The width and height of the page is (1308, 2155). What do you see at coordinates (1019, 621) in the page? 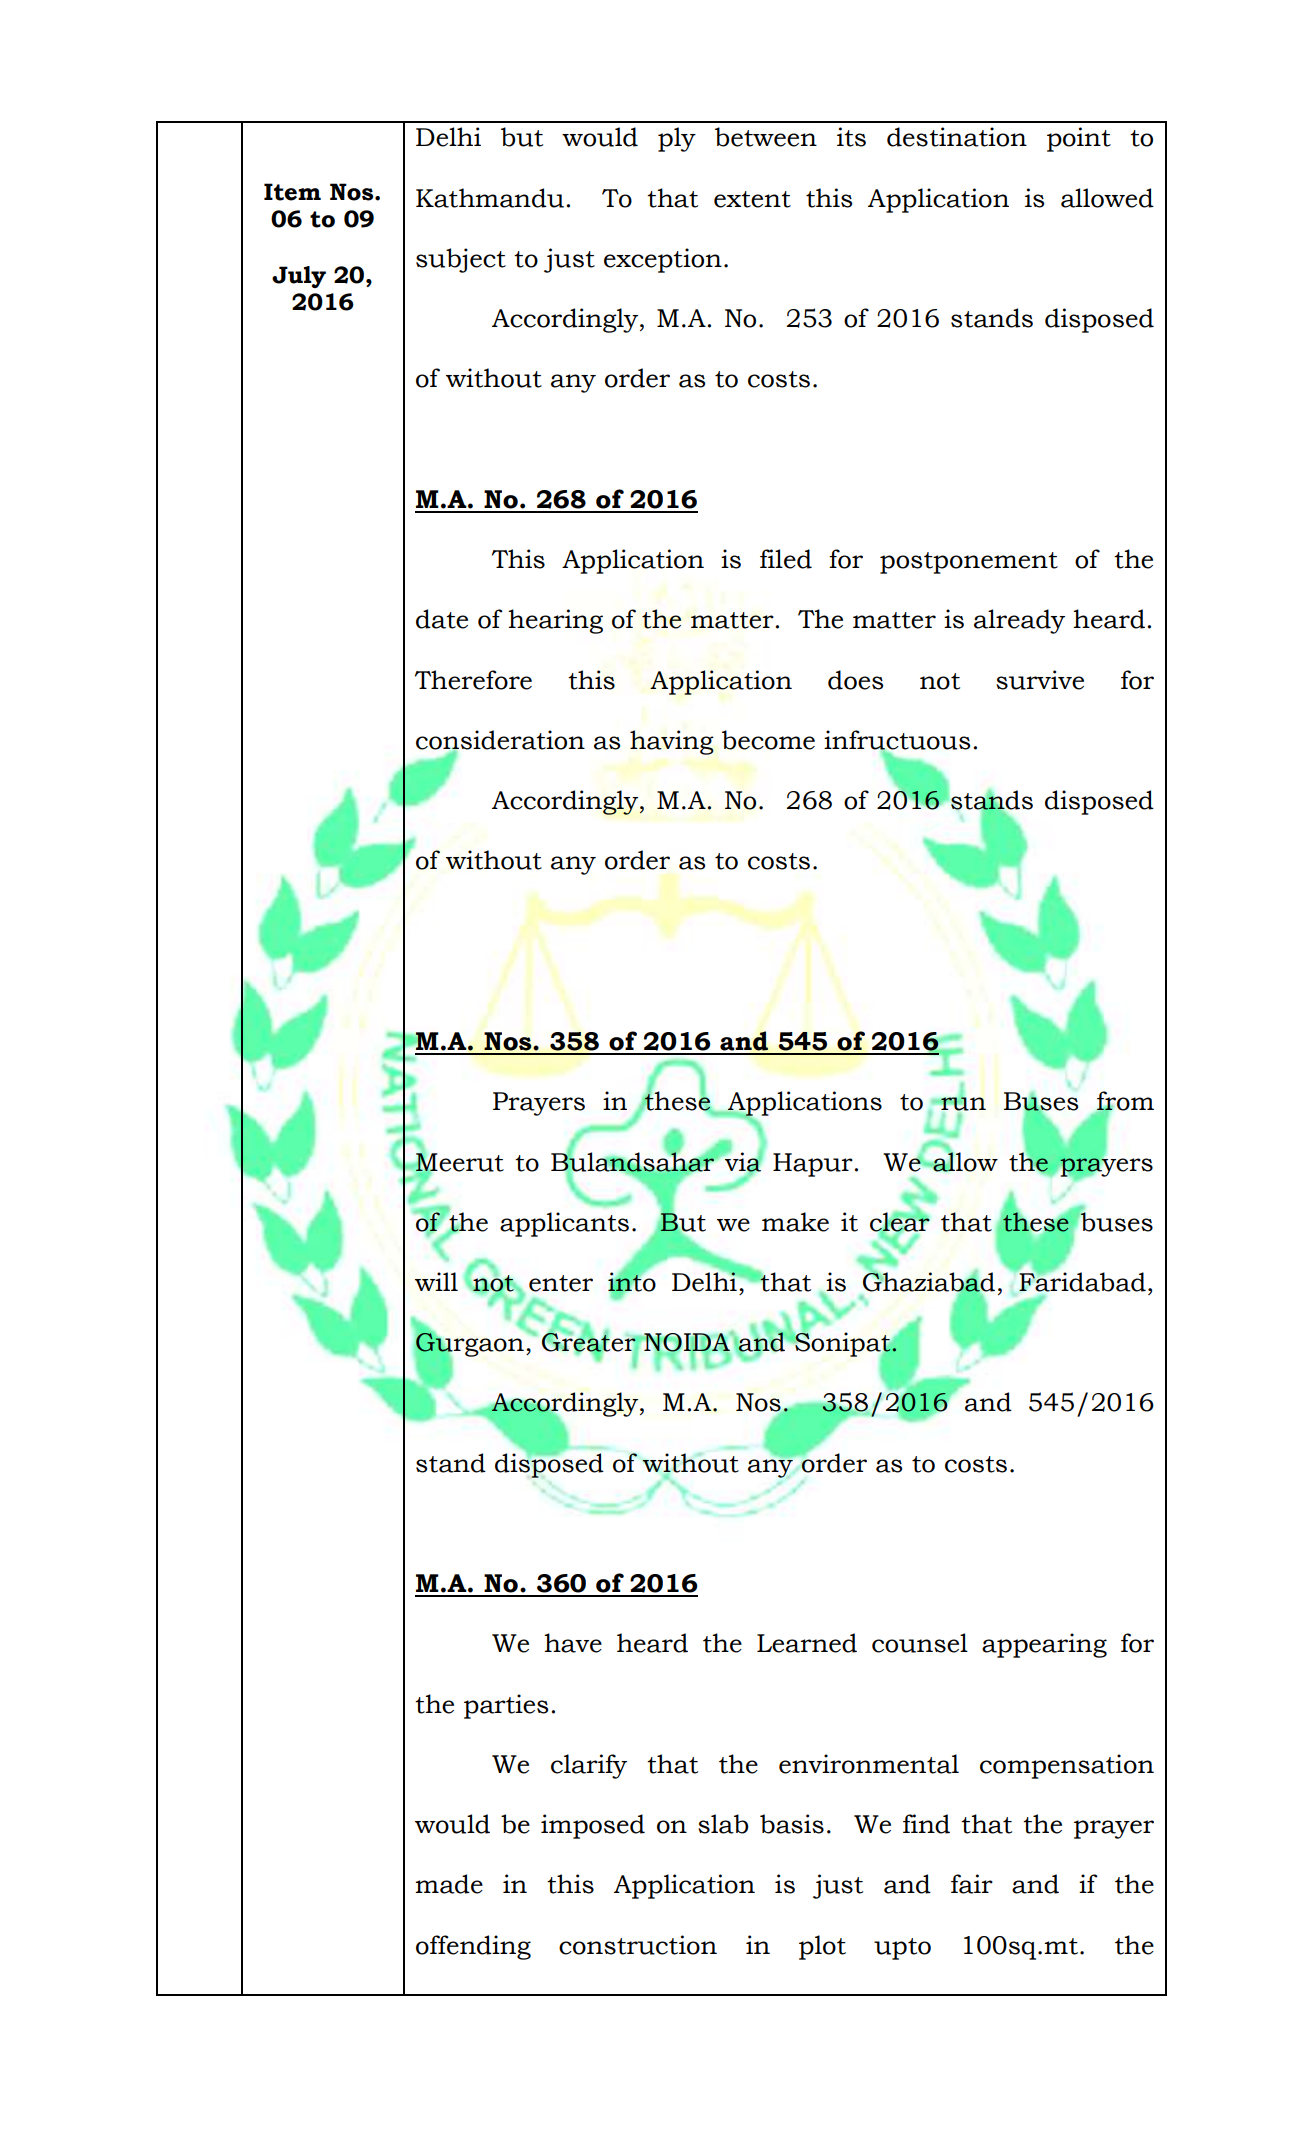
I see `already` at bounding box center [1019, 621].
